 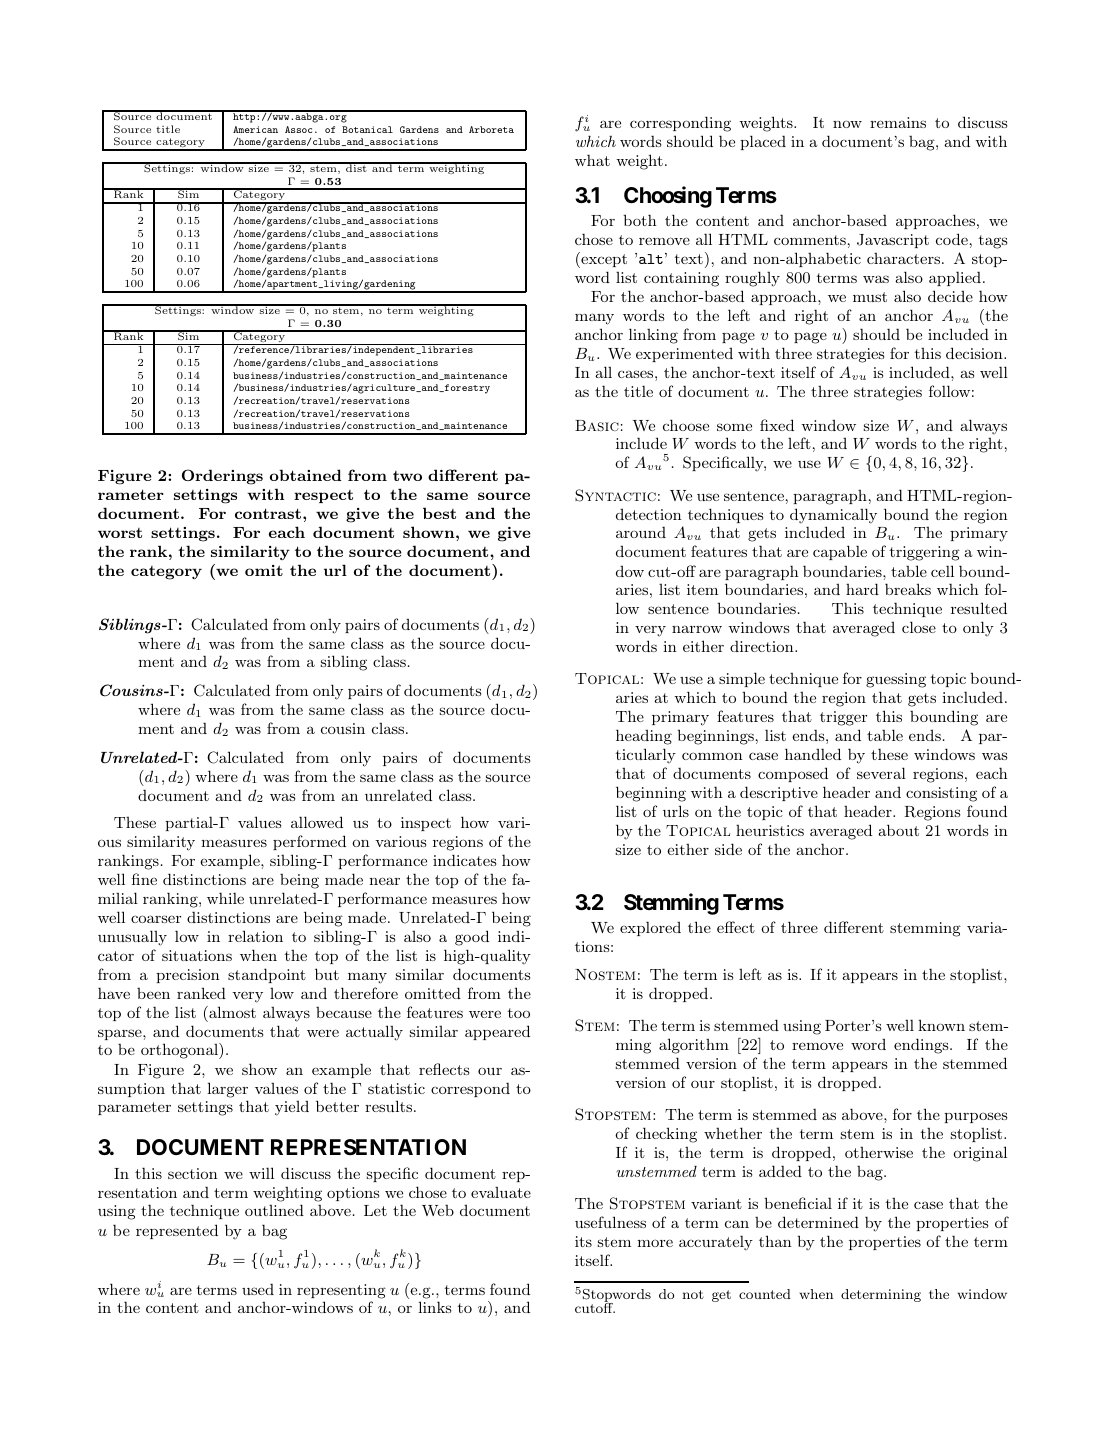 What do you see at coordinates (610, 1222) in the document?
I see `usefulness` at bounding box center [610, 1222].
